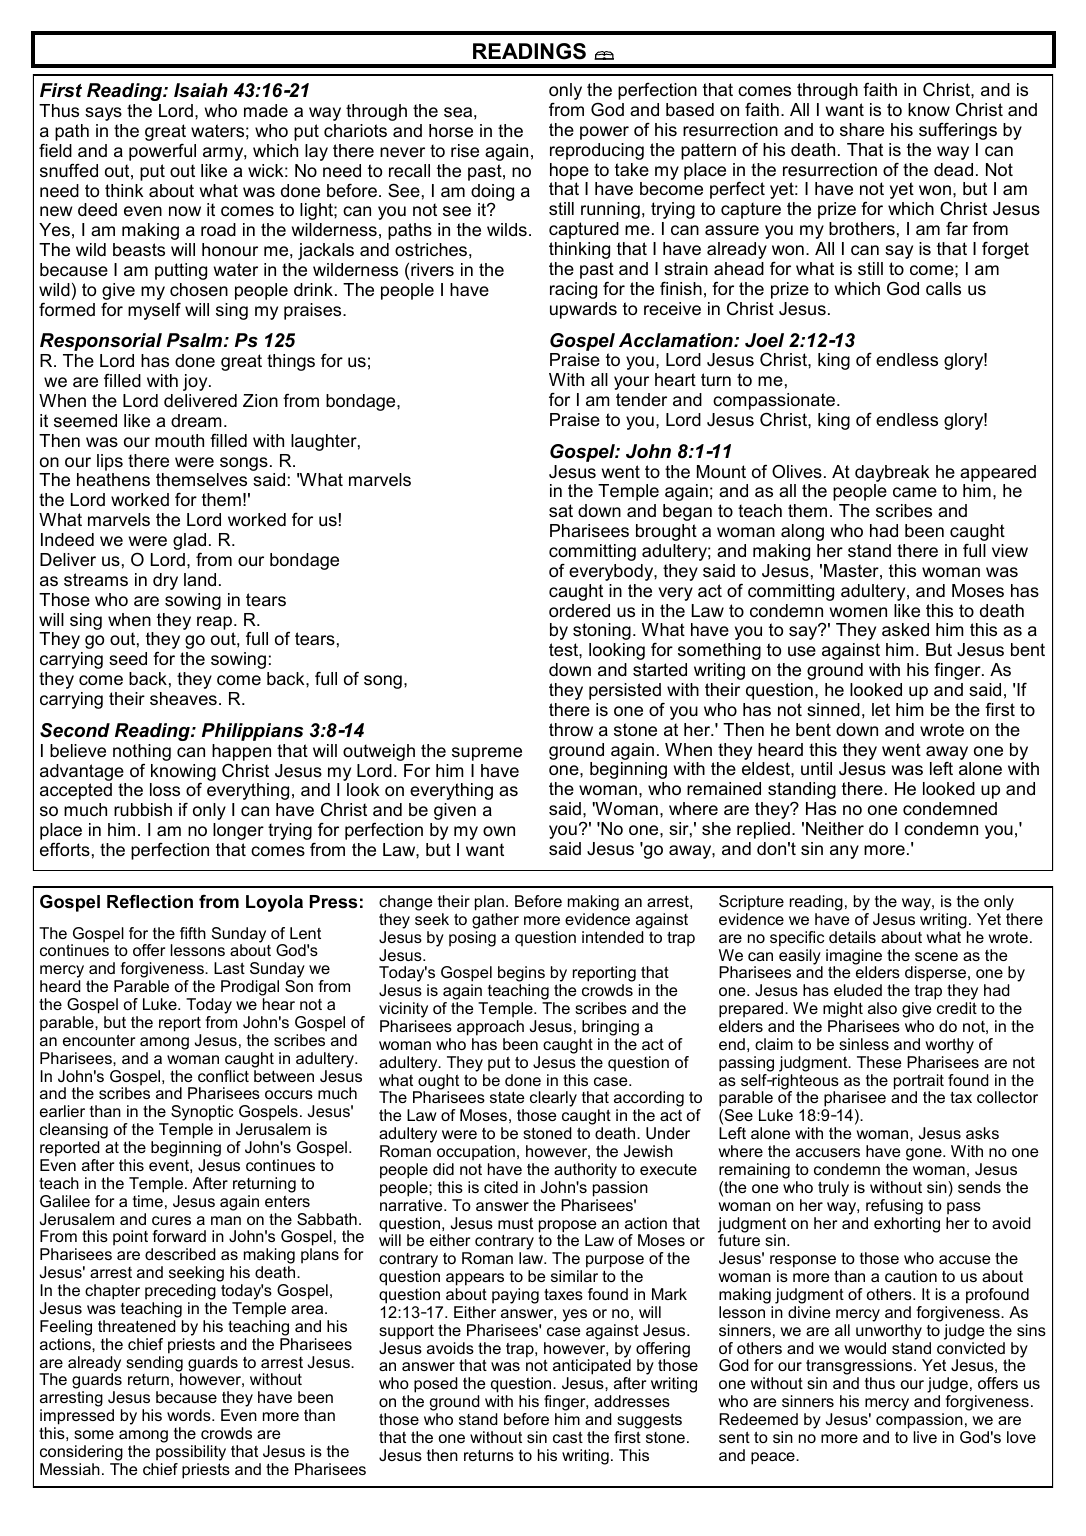 This screenshot has width=1086, height=1536. I want to click on sufferings, so click(958, 131).
